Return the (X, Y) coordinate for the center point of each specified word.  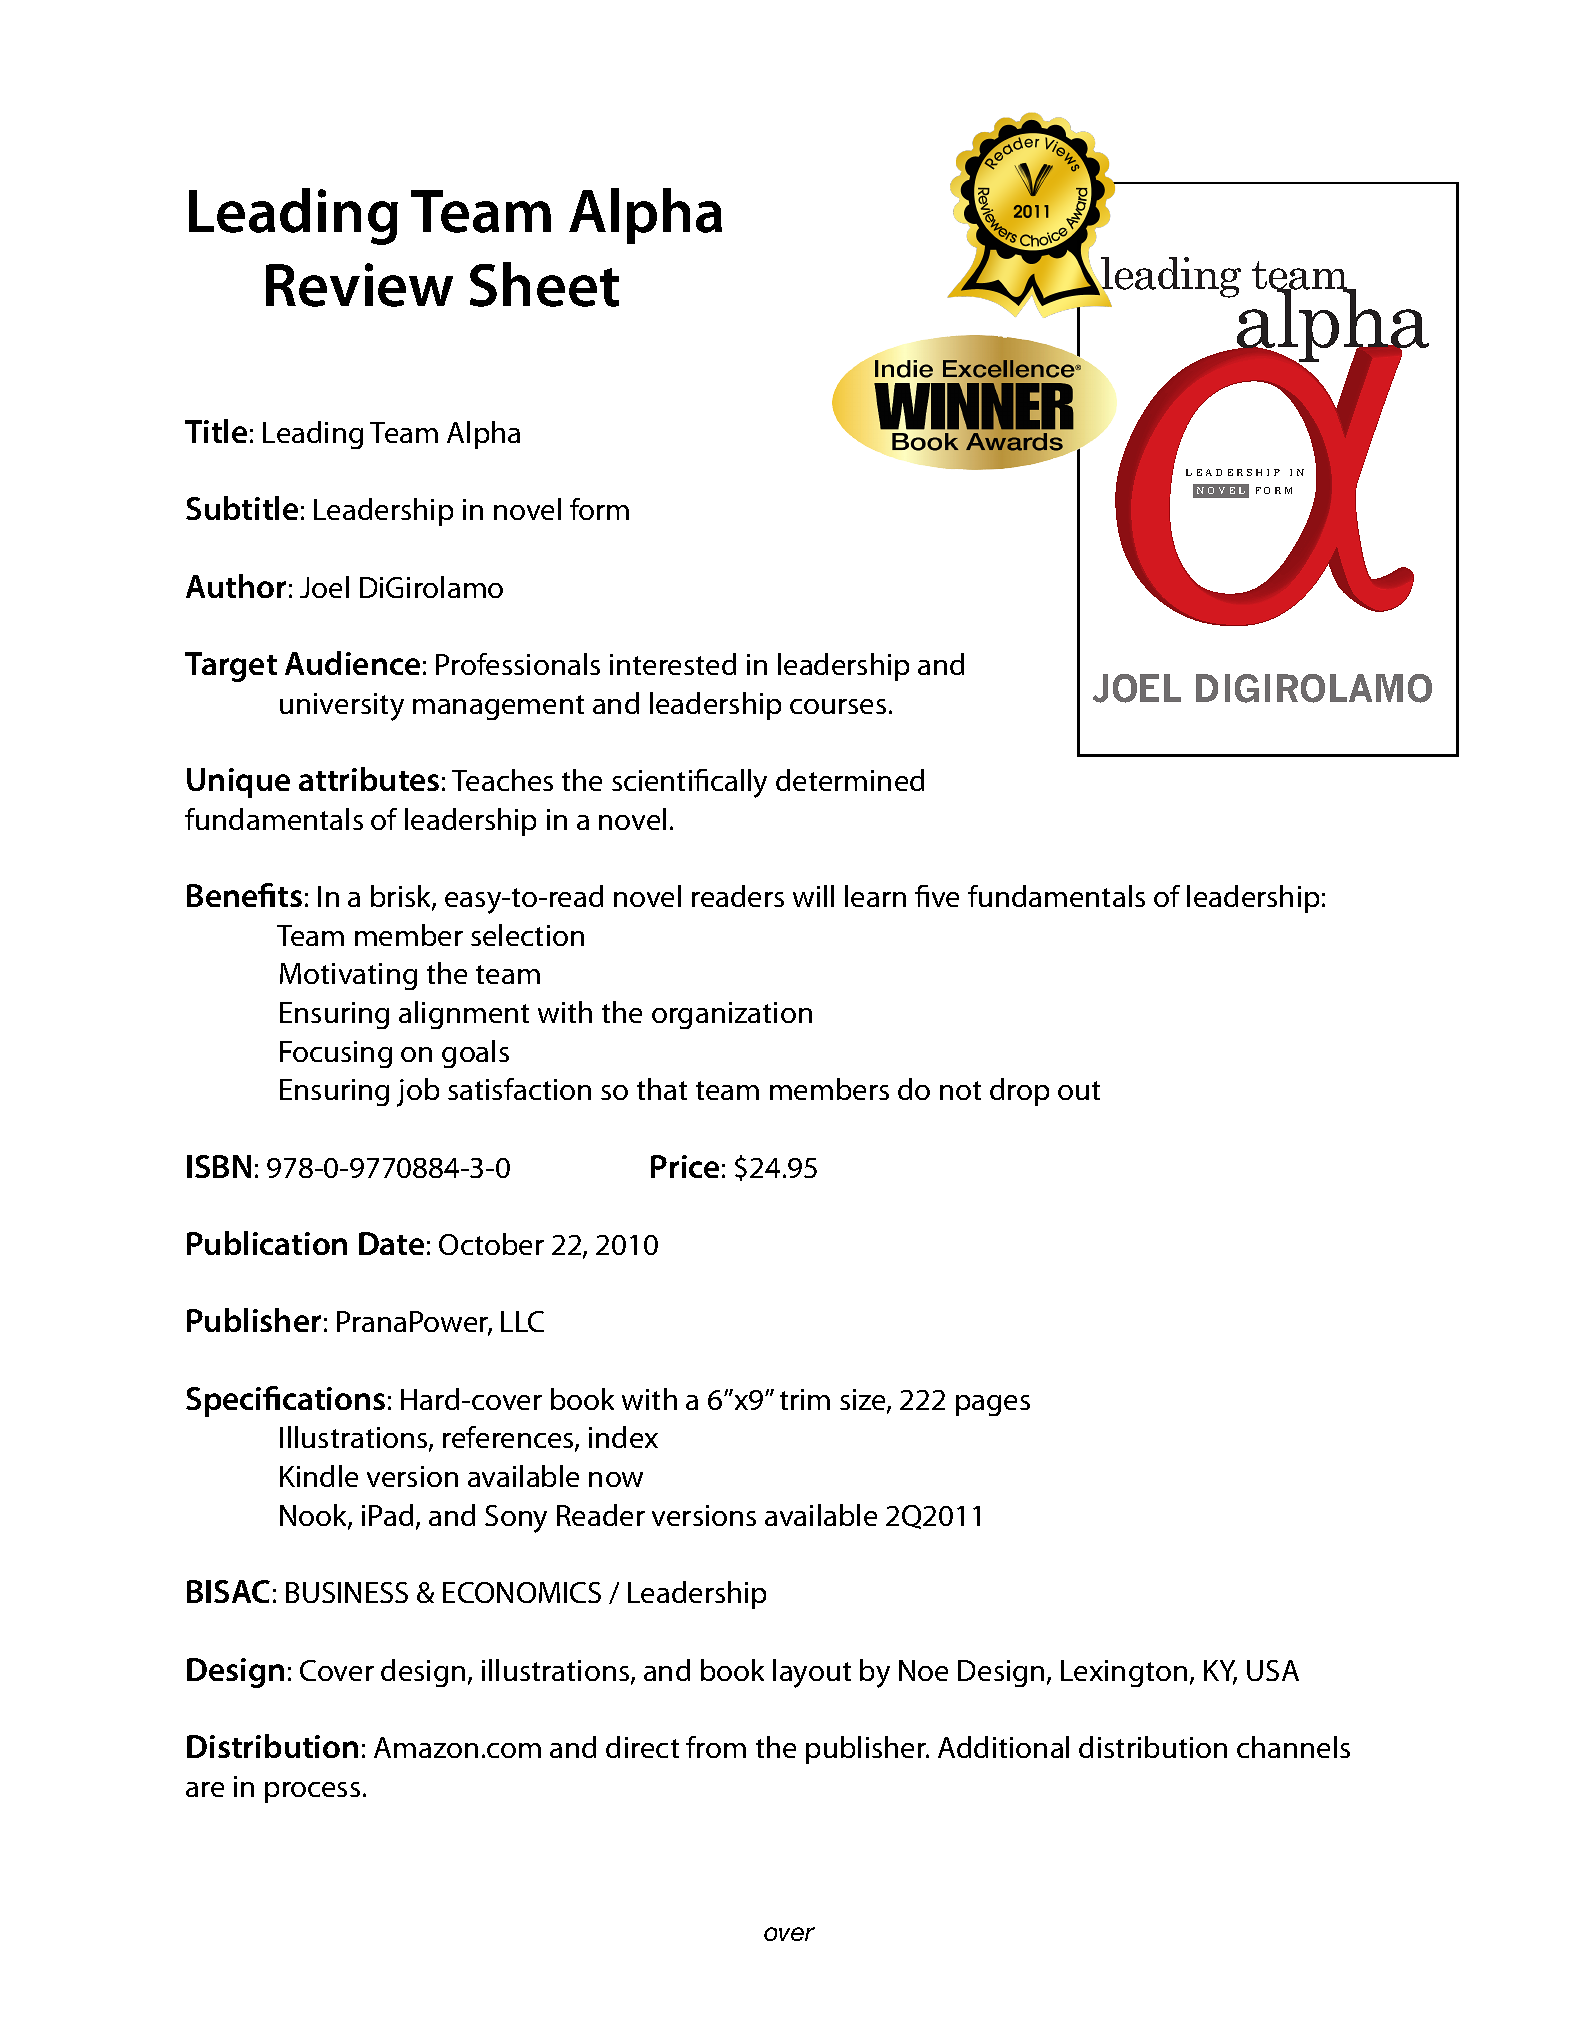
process (312, 1792)
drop (1019, 1092)
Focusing (336, 1054)
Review (359, 285)
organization (732, 1015)
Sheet (544, 284)
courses (838, 706)
